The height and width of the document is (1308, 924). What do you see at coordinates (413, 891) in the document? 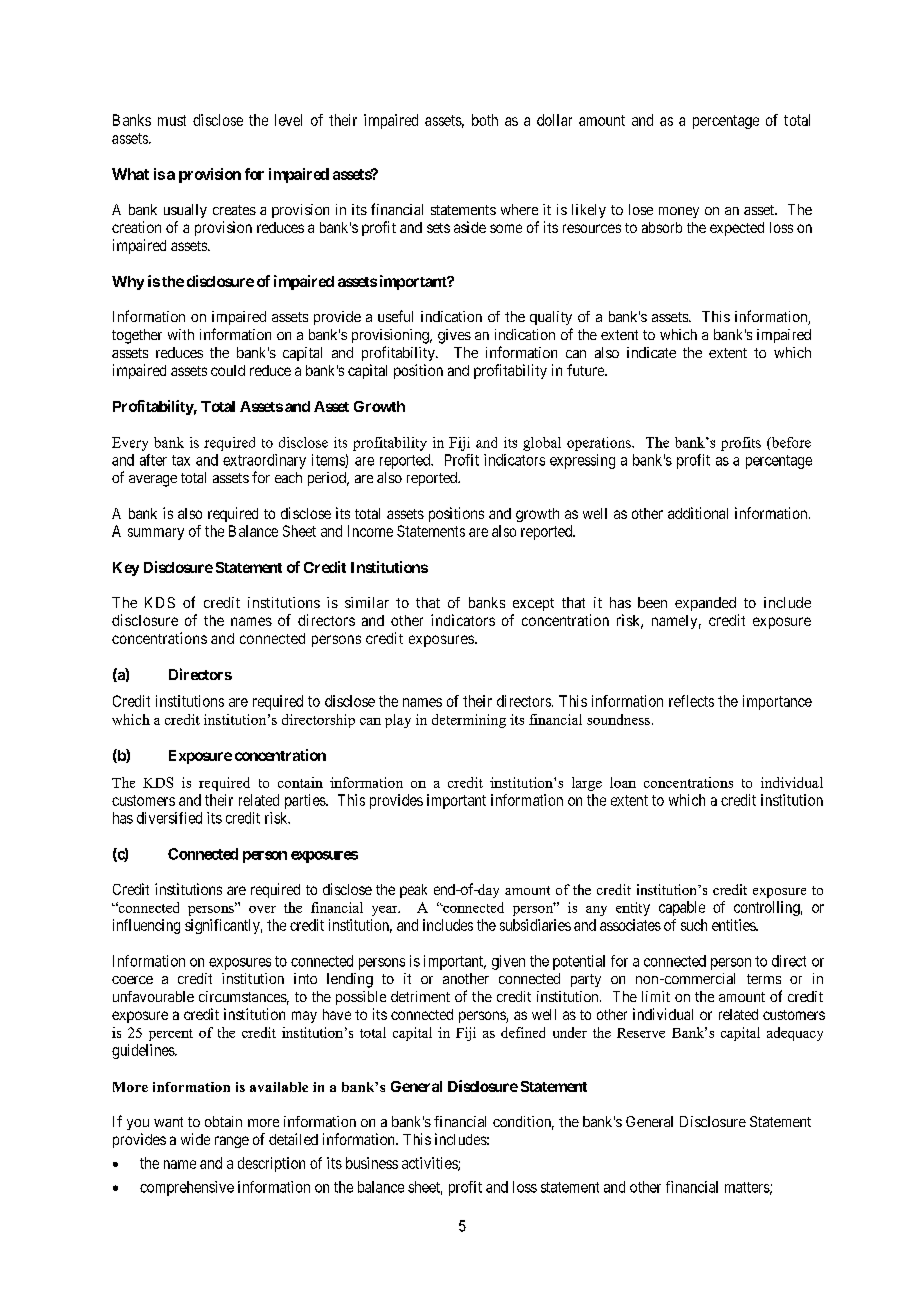
I see `peak` at bounding box center [413, 891].
